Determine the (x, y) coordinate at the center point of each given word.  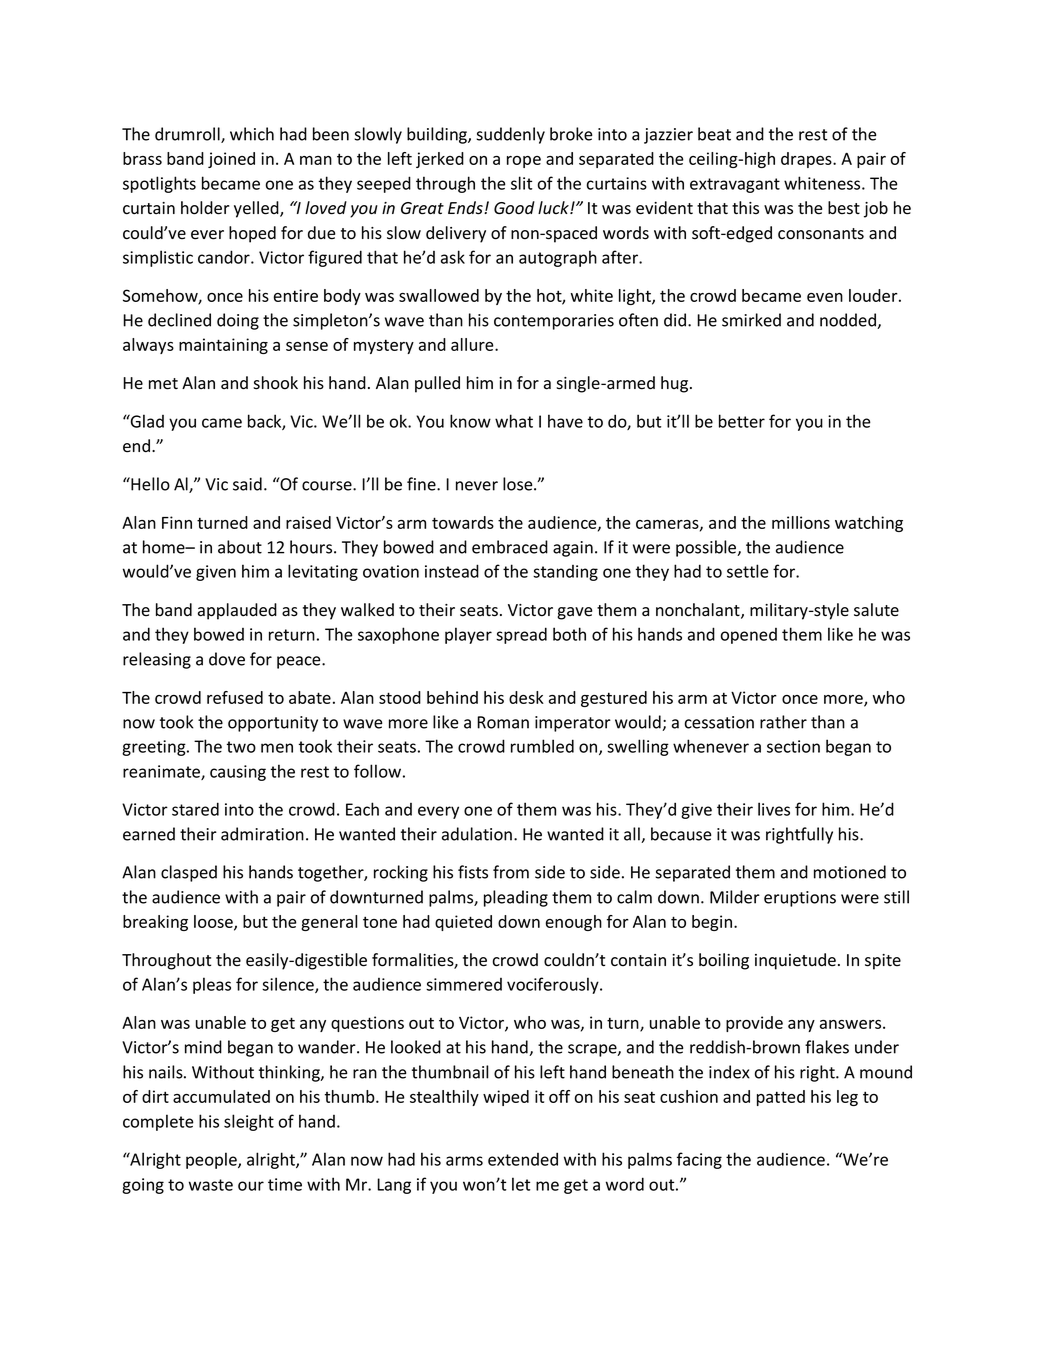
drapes (807, 160)
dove (227, 659)
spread (521, 635)
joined (231, 160)
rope (524, 162)
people (212, 1160)
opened (749, 636)
